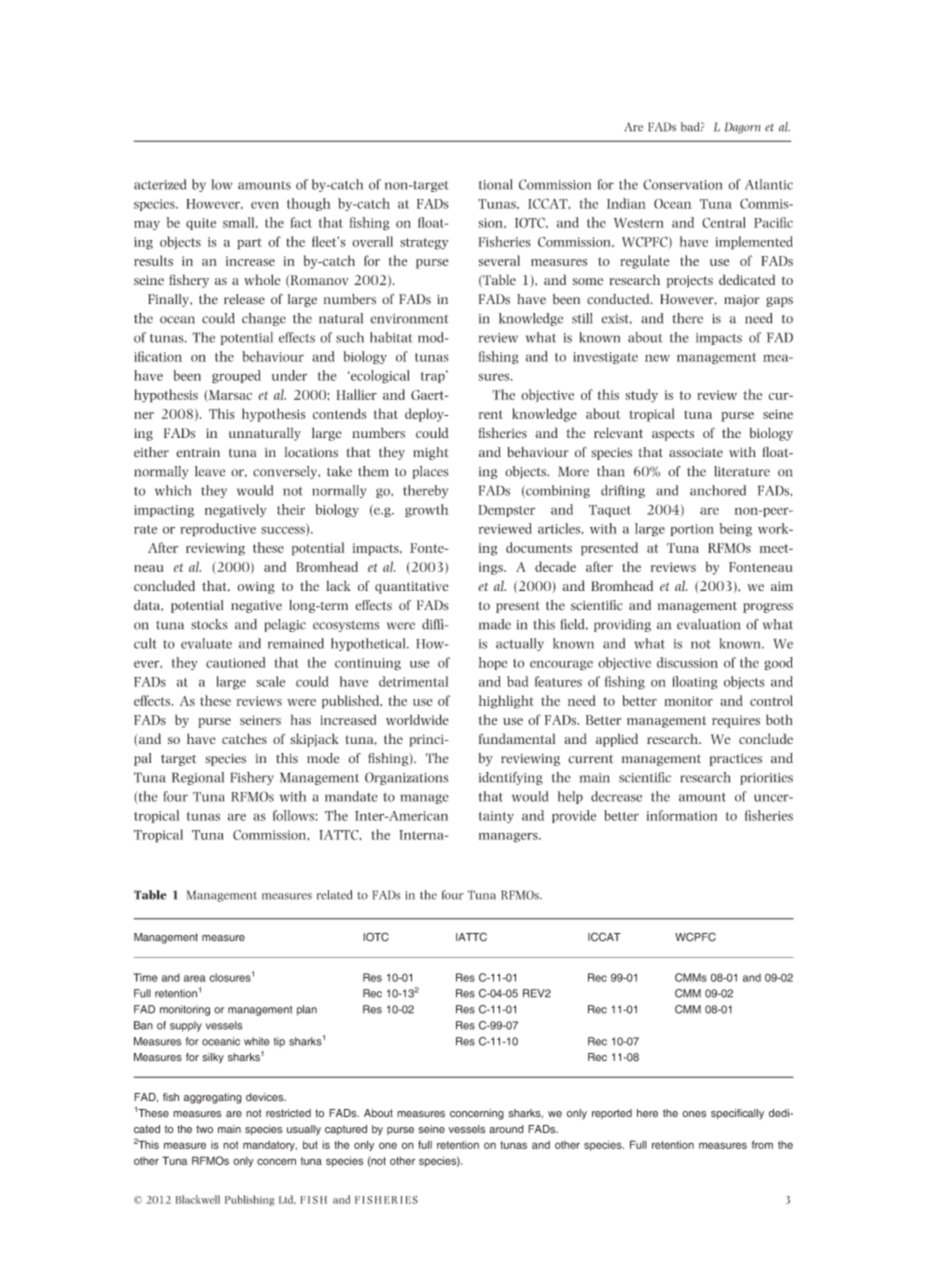 This page has height=1288, width=952. Describe the element at coordinates (506, 702) in the page. I see `highlight` at that location.
